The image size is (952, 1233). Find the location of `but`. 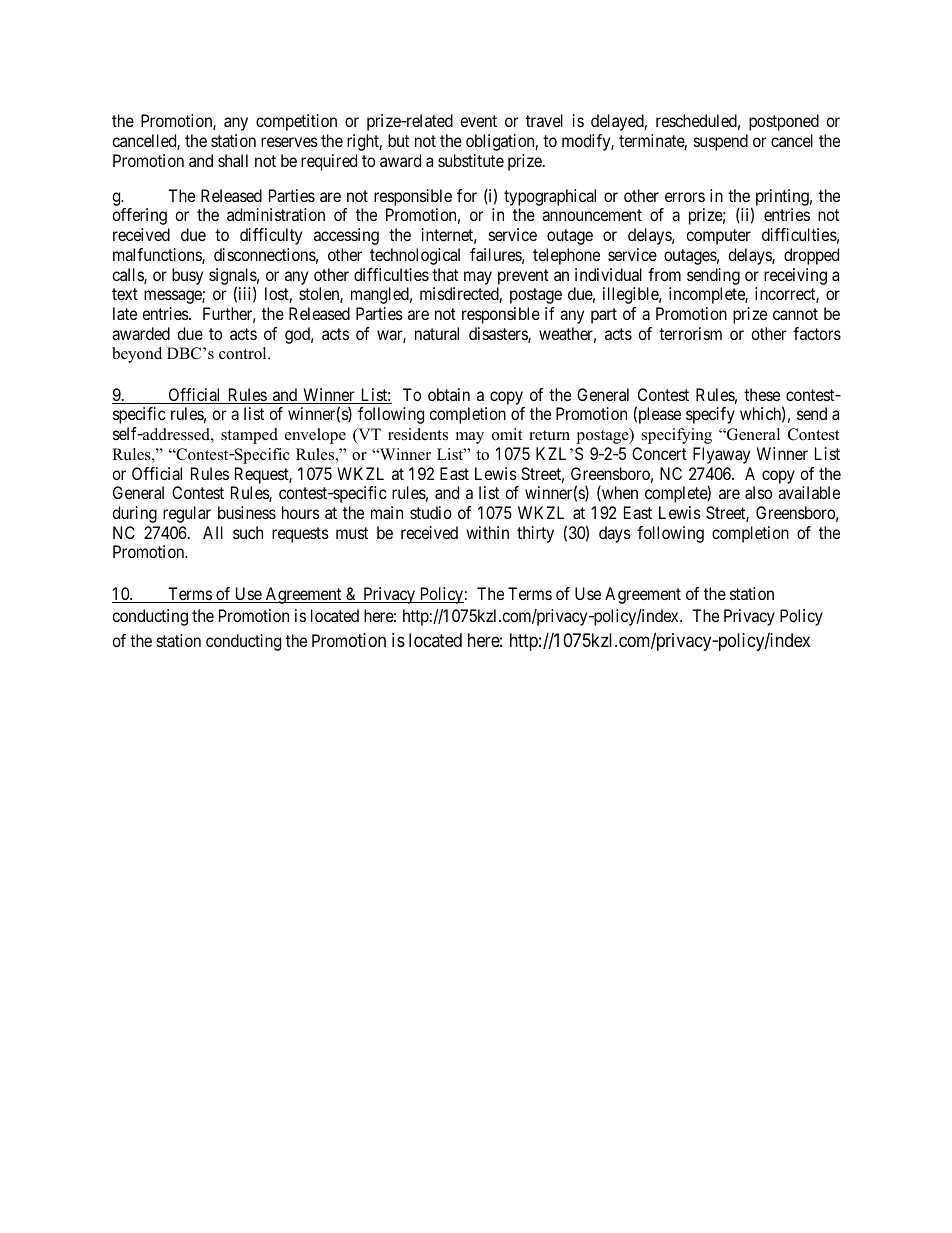

but is located at coordinates (398, 140).
